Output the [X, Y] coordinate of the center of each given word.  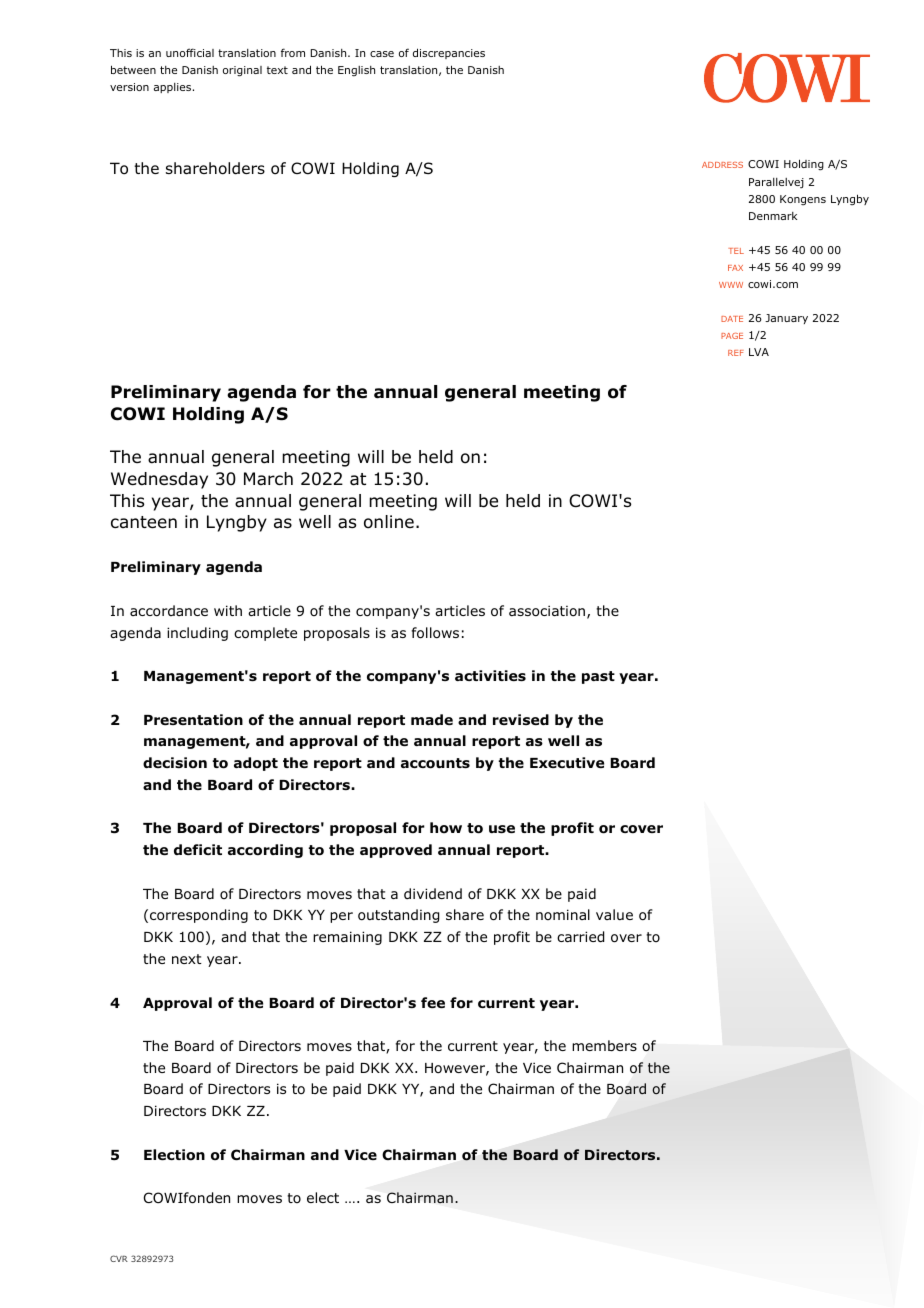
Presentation [193, 720]
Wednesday [159, 480]
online [389, 522]
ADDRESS [722, 165]
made [432, 719]
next [187, 959]
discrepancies [449, 53]
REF [736, 353]
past [598, 677]
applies [172, 88]
